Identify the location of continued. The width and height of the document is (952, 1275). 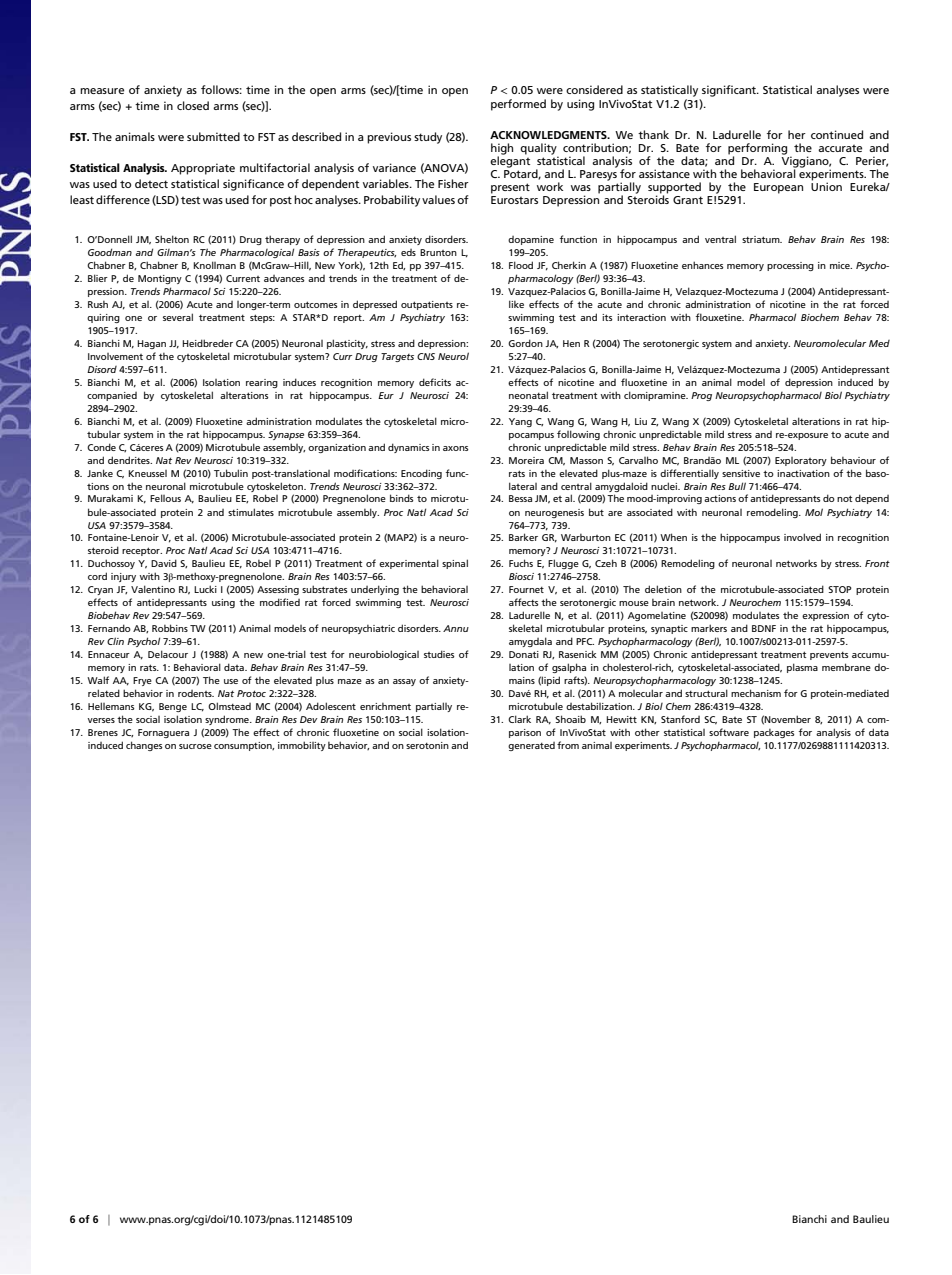
(837, 134).
